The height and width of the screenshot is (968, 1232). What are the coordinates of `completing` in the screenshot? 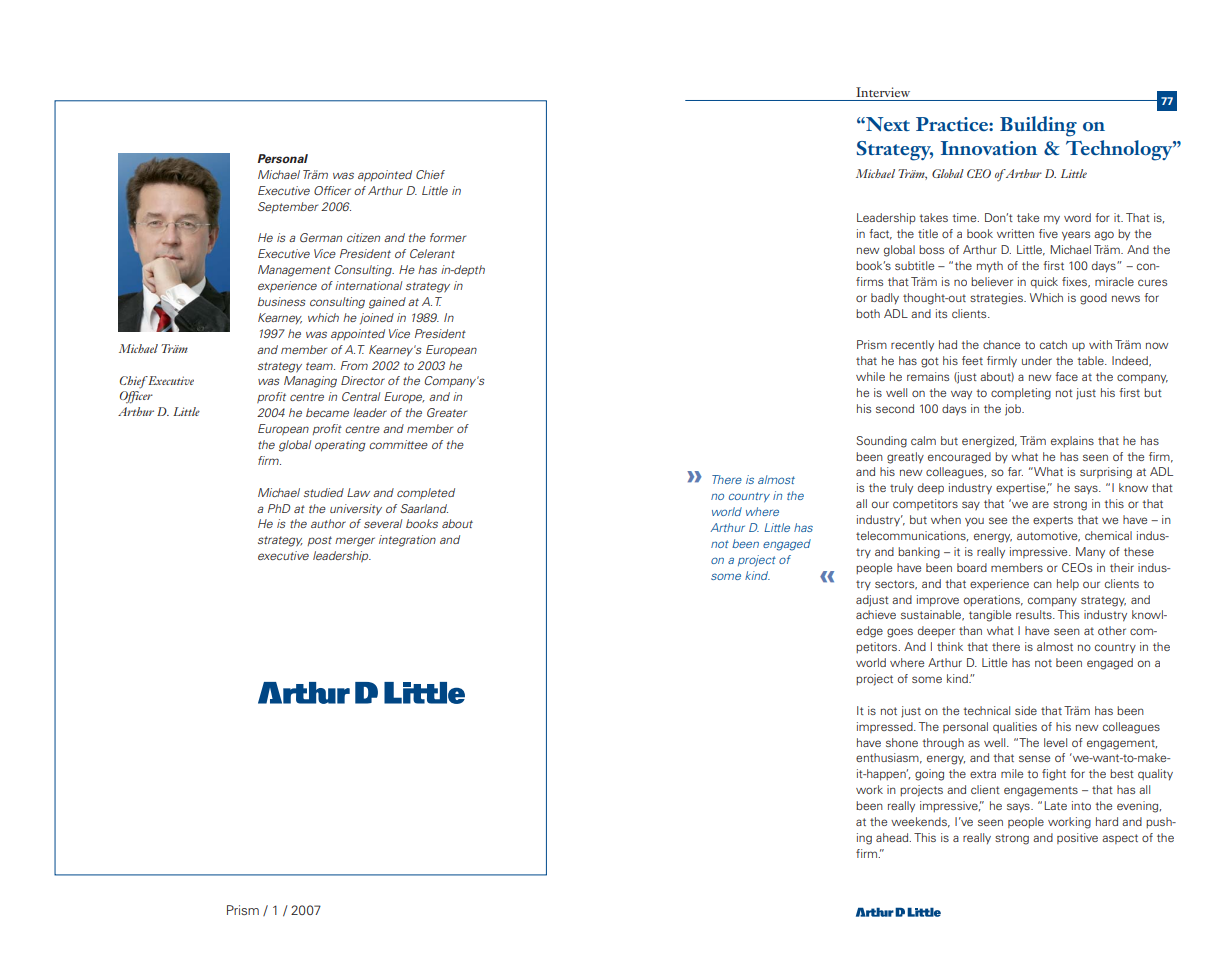 It's located at (1021, 394).
